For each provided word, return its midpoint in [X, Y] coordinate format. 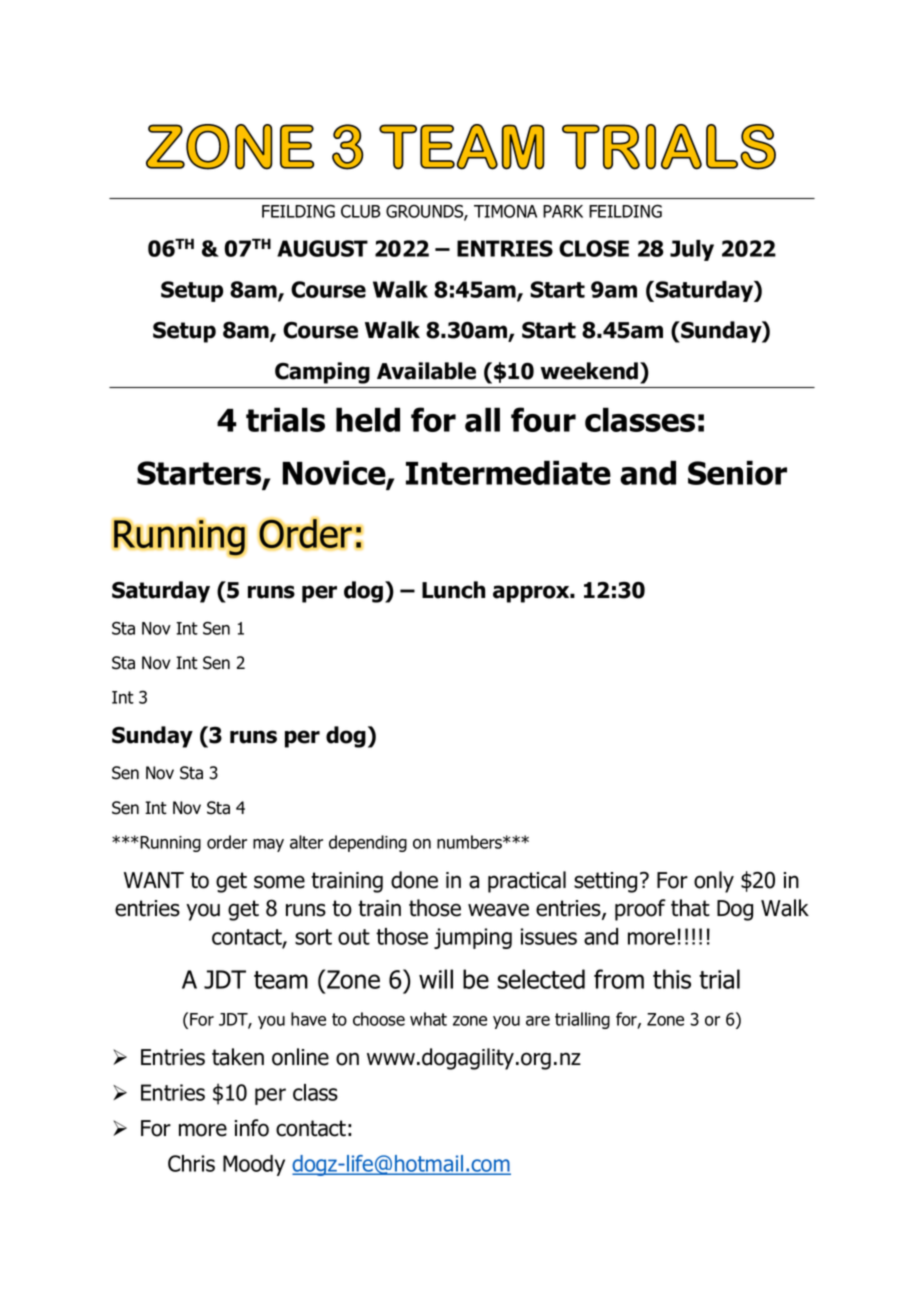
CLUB [361, 211]
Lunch [453, 590]
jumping [473, 938]
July [692, 250]
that [690, 908]
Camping [322, 373]
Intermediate [508, 472]
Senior [737, 472]
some [279, 882]
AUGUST [322, 248]
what [428, 1019]
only [714, 882]
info [252, 1128]
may [268, 845]
